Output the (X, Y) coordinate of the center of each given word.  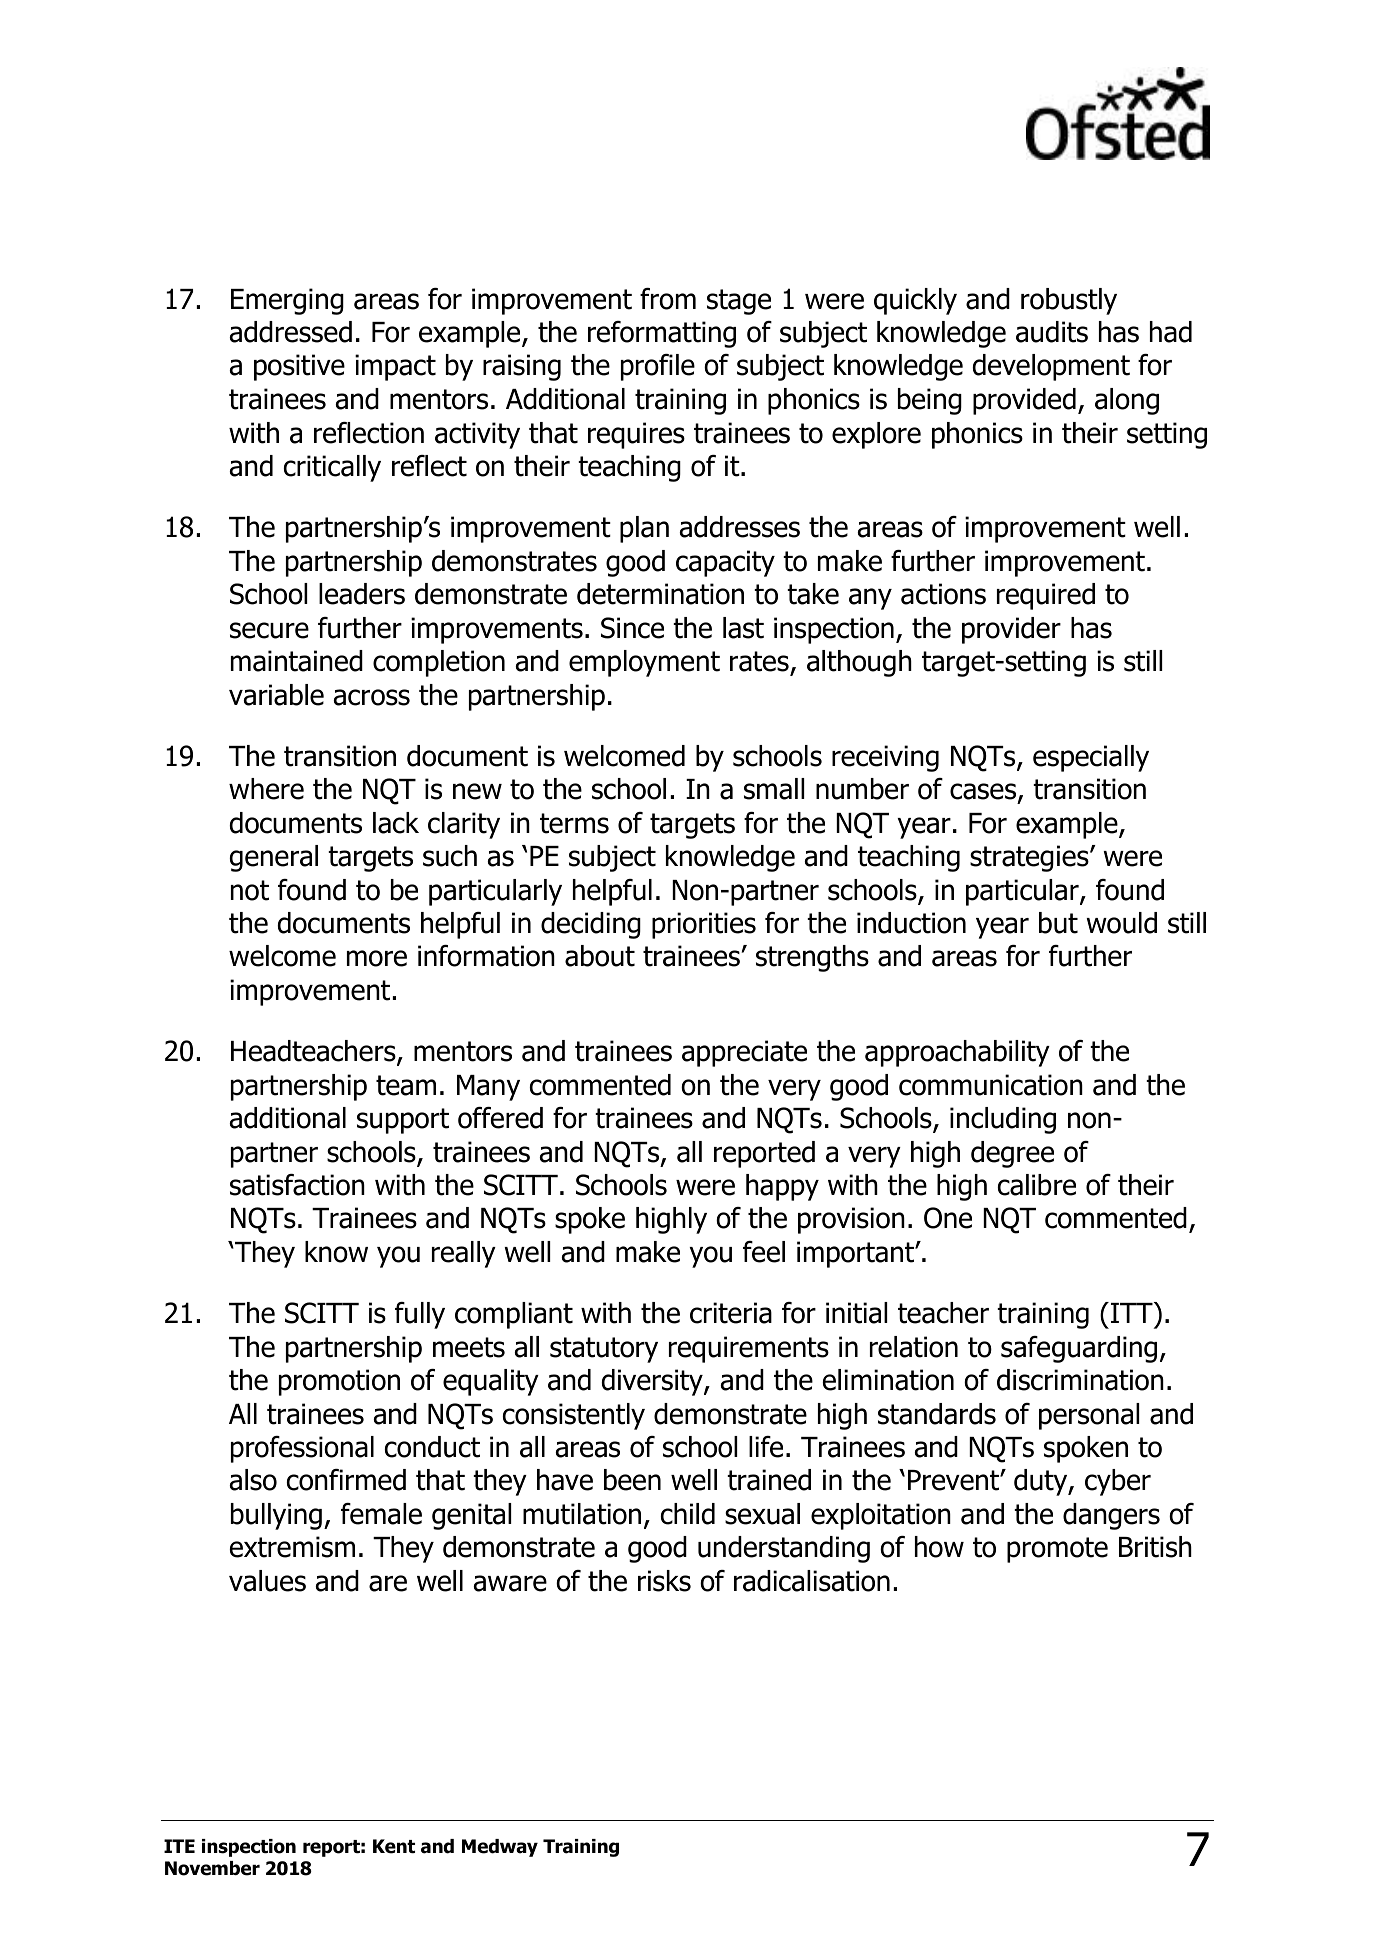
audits (1052, 332)
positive (299, 367)
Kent (394, 1846)
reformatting (662, 334)
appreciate (744, 1053)
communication (991, 1085)
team (406, 1085)
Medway (500, 1848)
